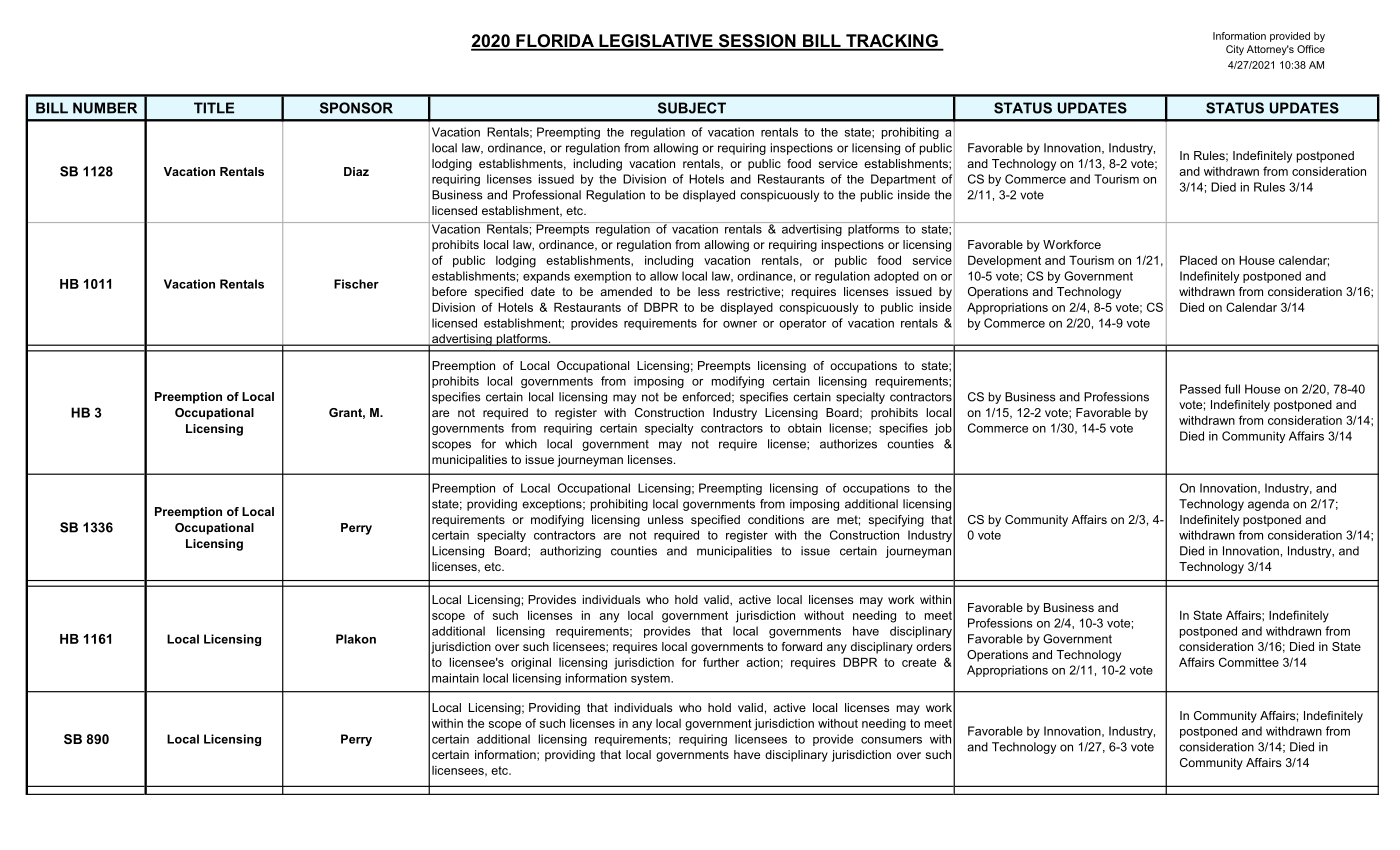  Describe the element at coordinates (214, 108) in the image. I see `TITLE` at that location.
